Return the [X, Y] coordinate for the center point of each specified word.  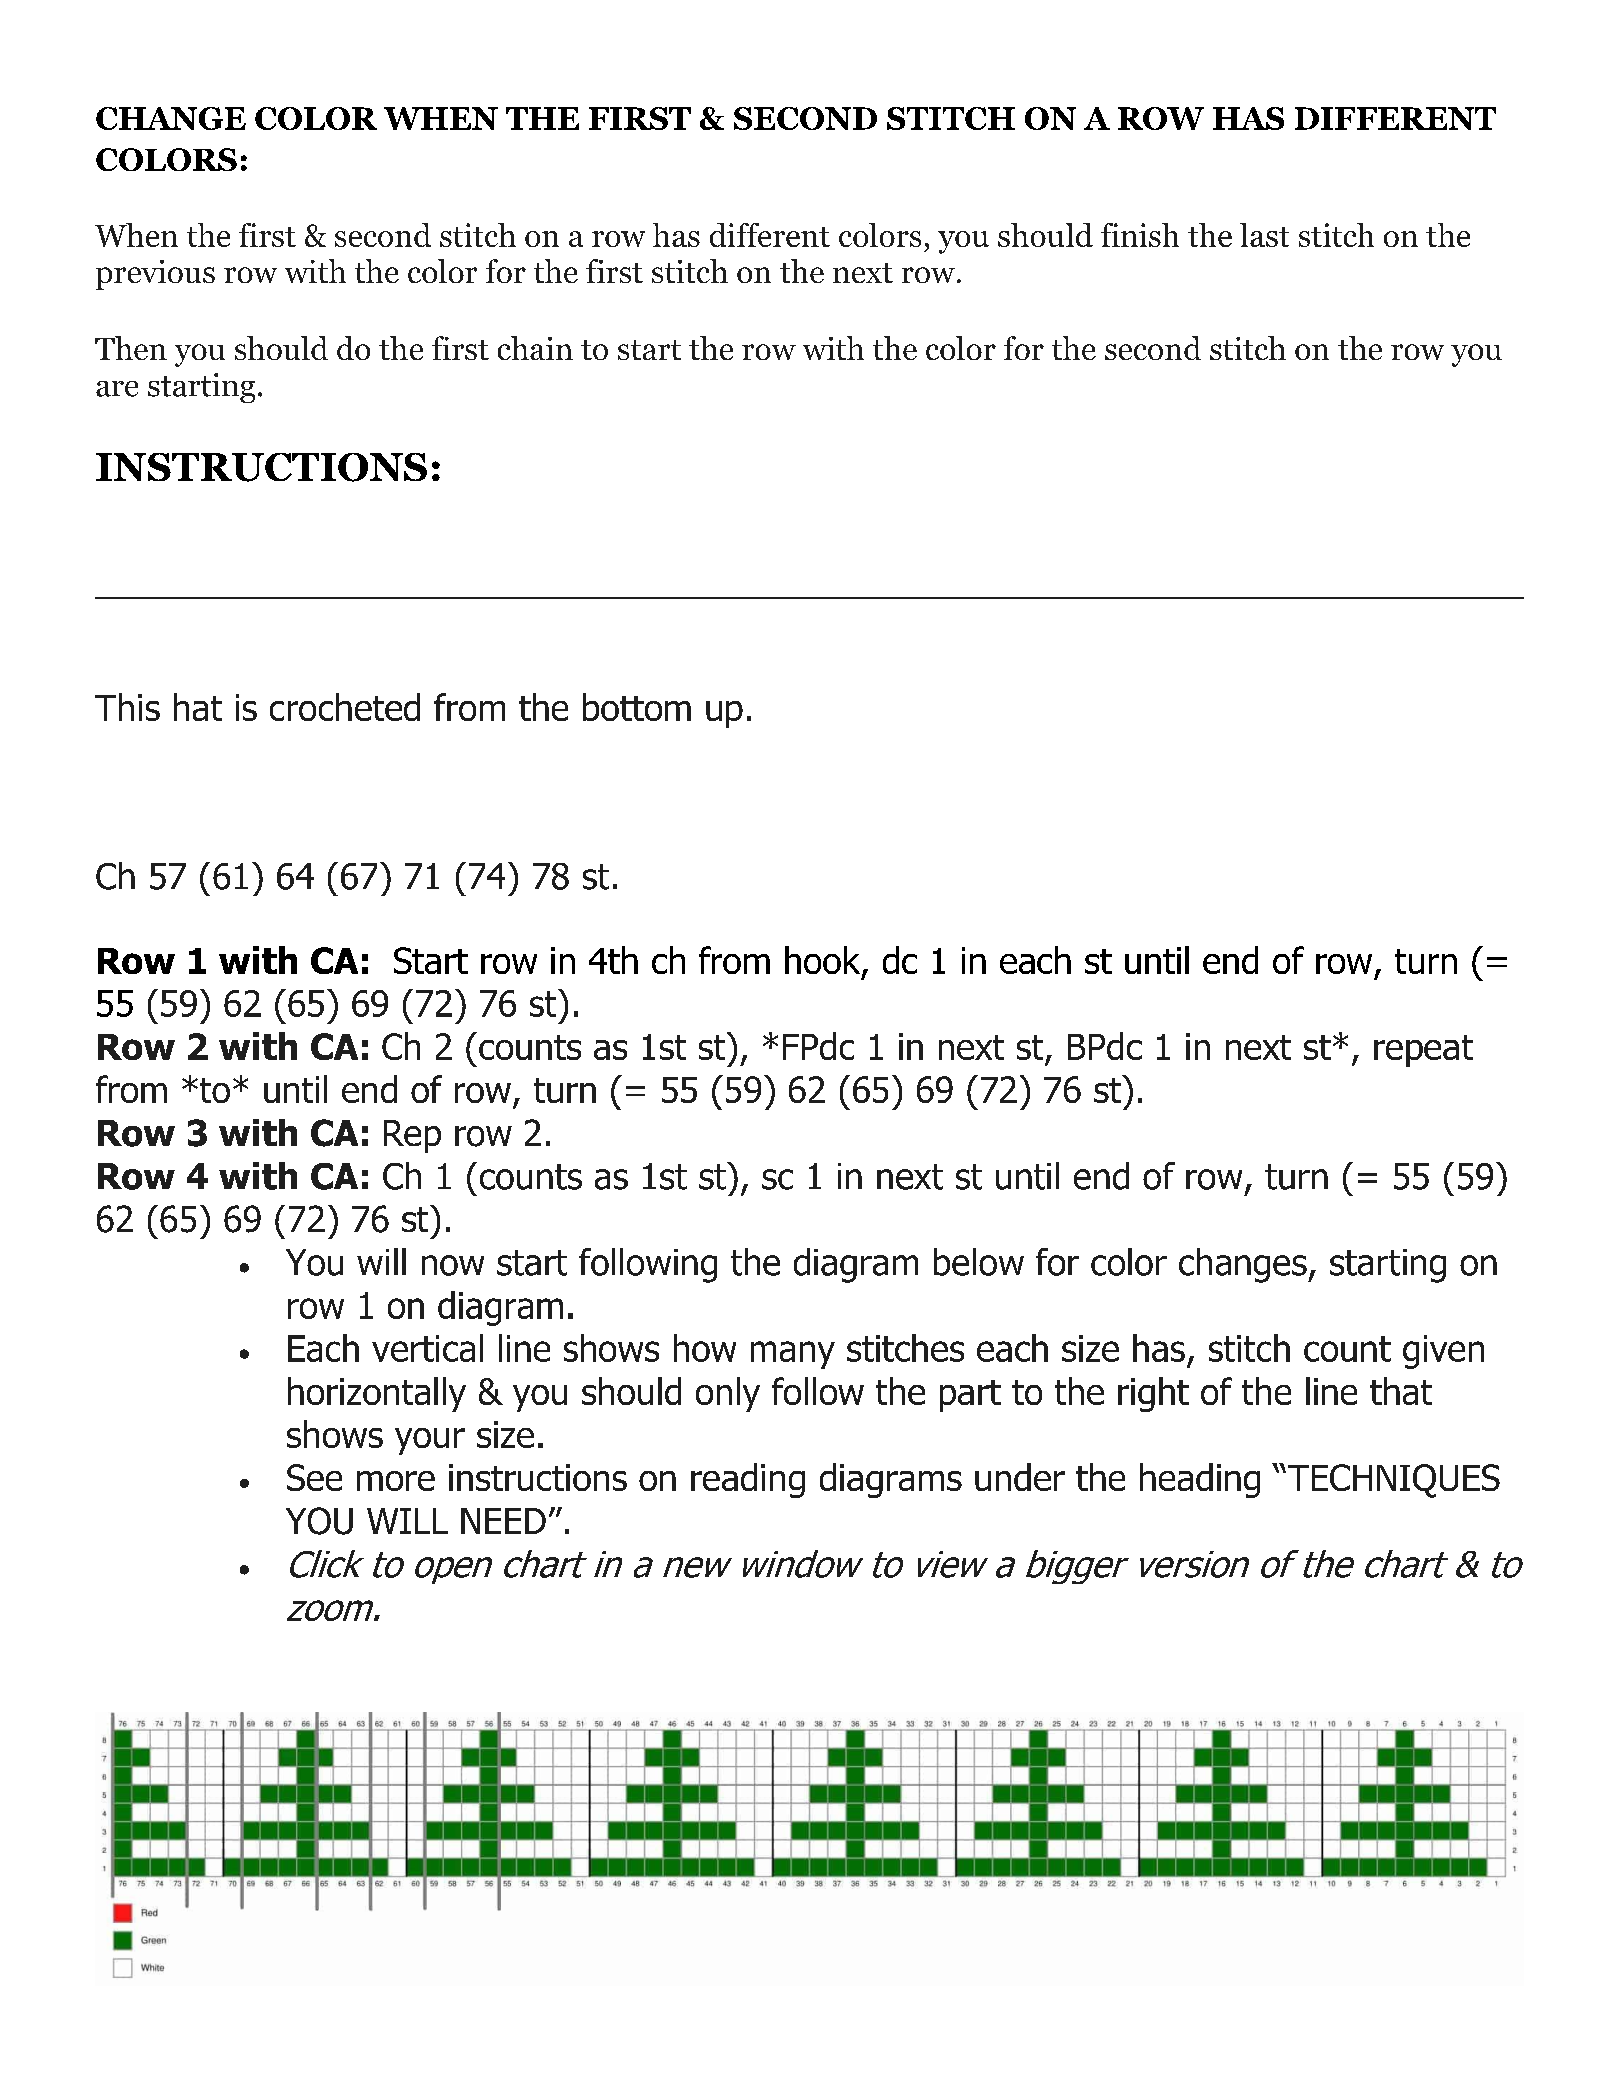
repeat [1423, 1051]
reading [748, 1480]
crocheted [345, 707]
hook [824, 961]
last [1264, 235]
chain [535, 348]
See [314, 1477]
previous [155, 275]
